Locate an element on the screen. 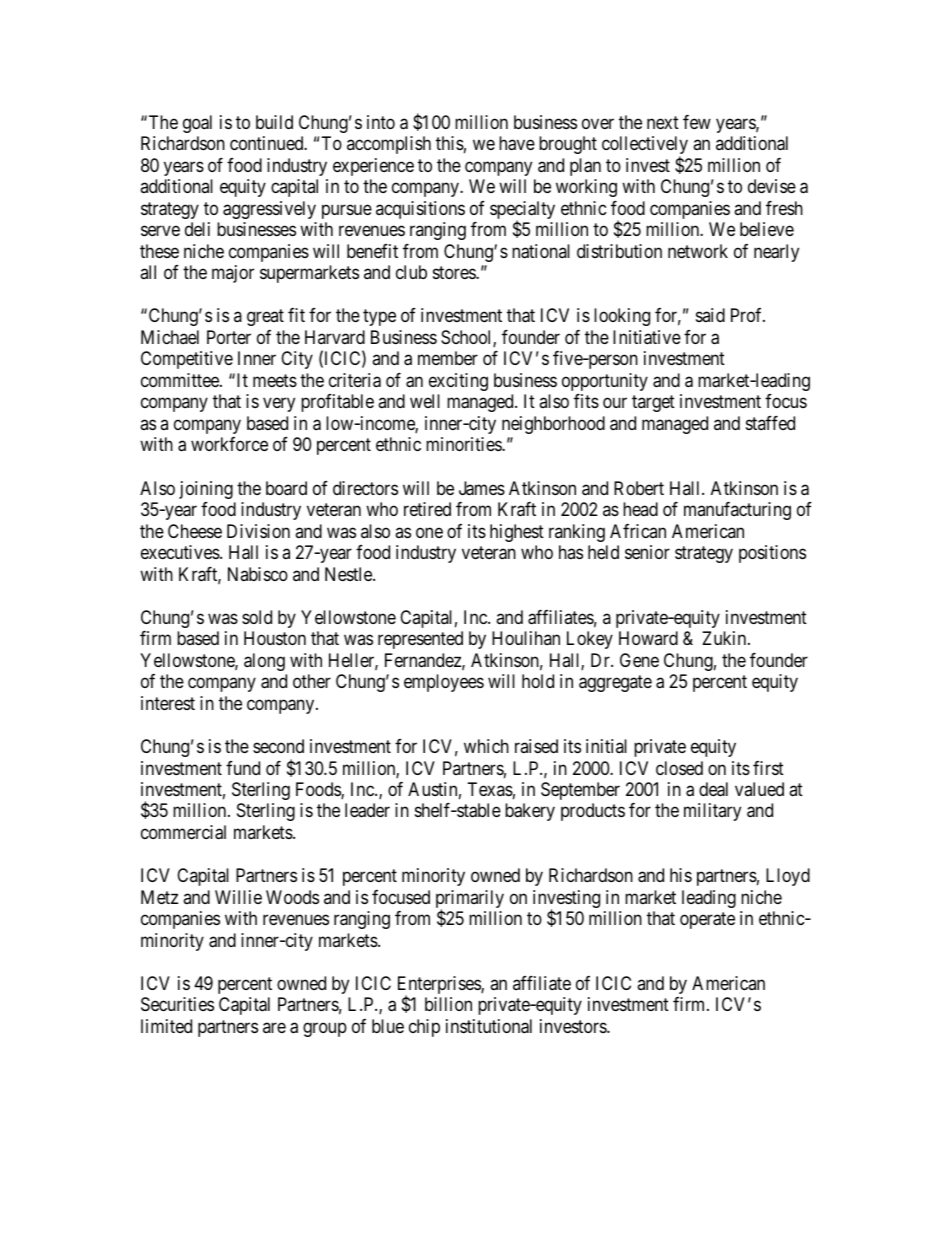 The width and height of the screenshot is (952, 1233). are is located at coordinates (274, 1027).
